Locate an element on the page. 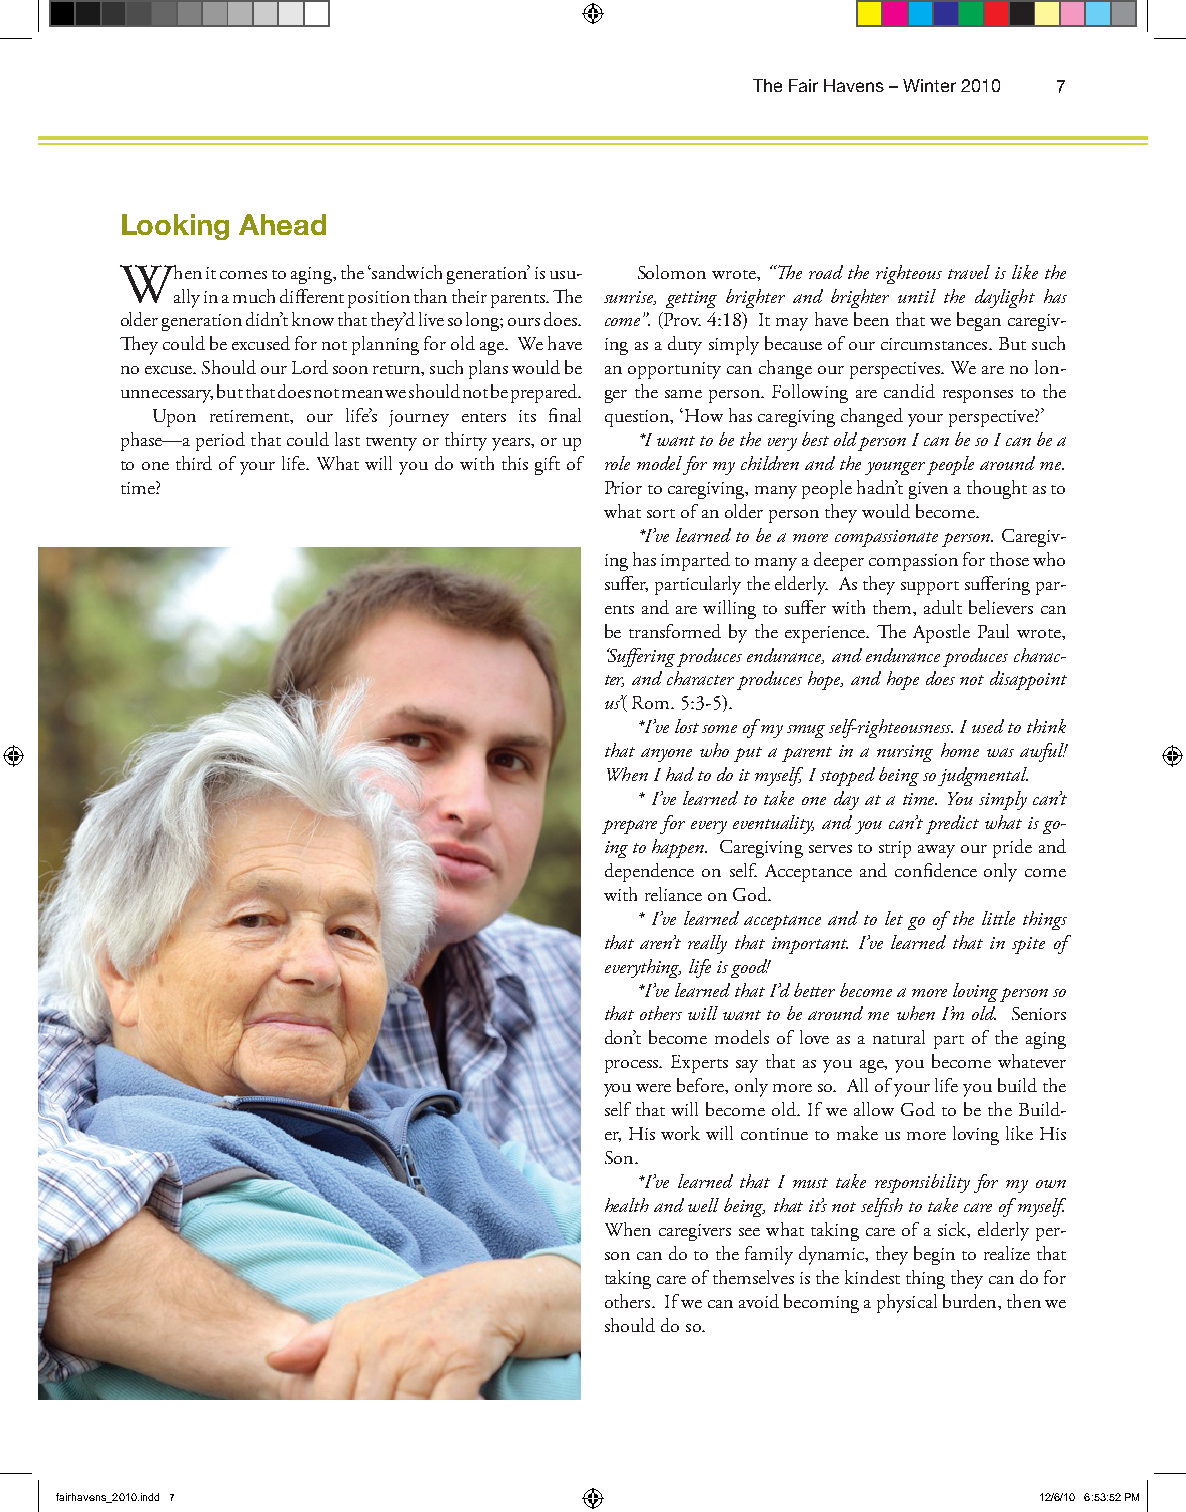 The image size is (1186, 1512). third is located at coordinates (194, 463).
